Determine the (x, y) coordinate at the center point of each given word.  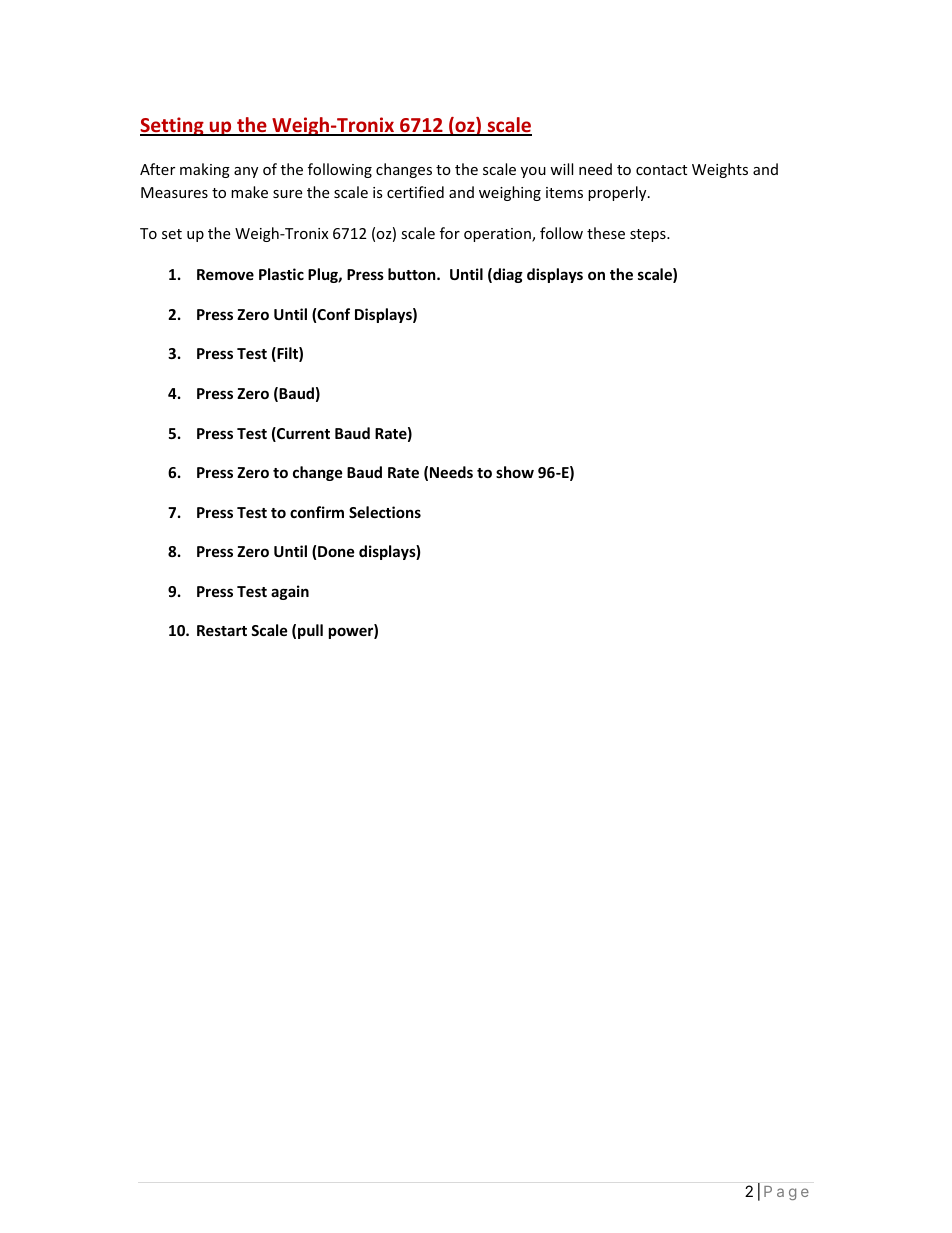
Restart (222, 630)
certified (415, 192)
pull (310, 631)
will (561, 169)
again (290, 592)
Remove (225, 274)
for (450, 233)
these (606, 233)
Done (336, 551)
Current (302, 434)
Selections (385, 512)
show (515, 472)
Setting (173, 126)
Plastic (281, 274)
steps (649, 235)
